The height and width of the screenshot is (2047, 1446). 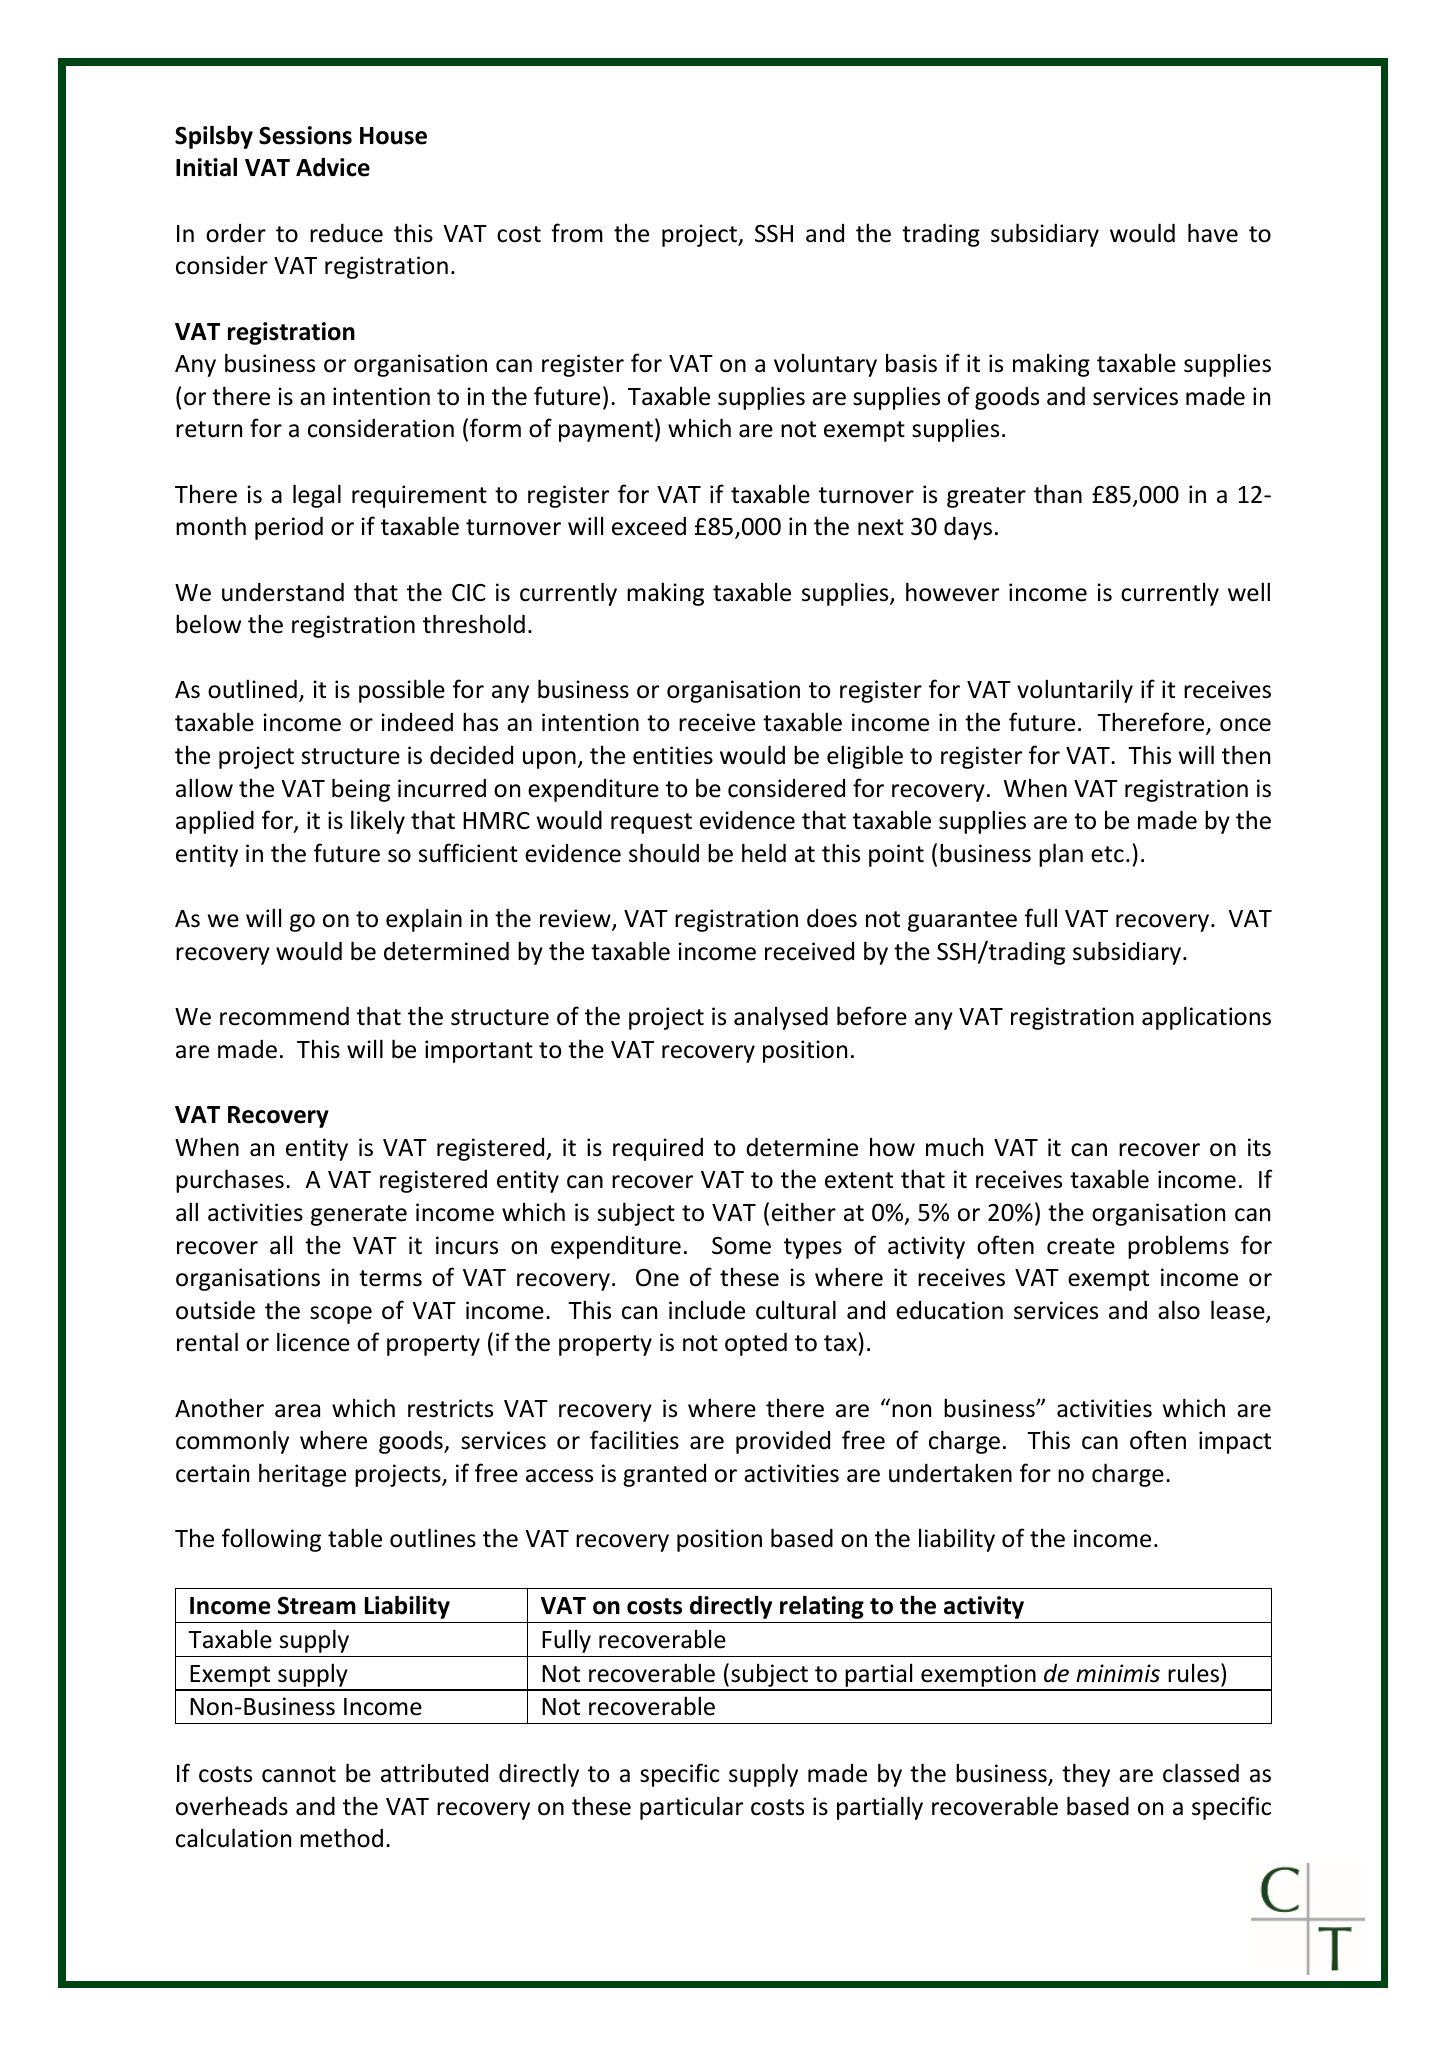 I want to click on cannot, so click(x=299, y=1774).
